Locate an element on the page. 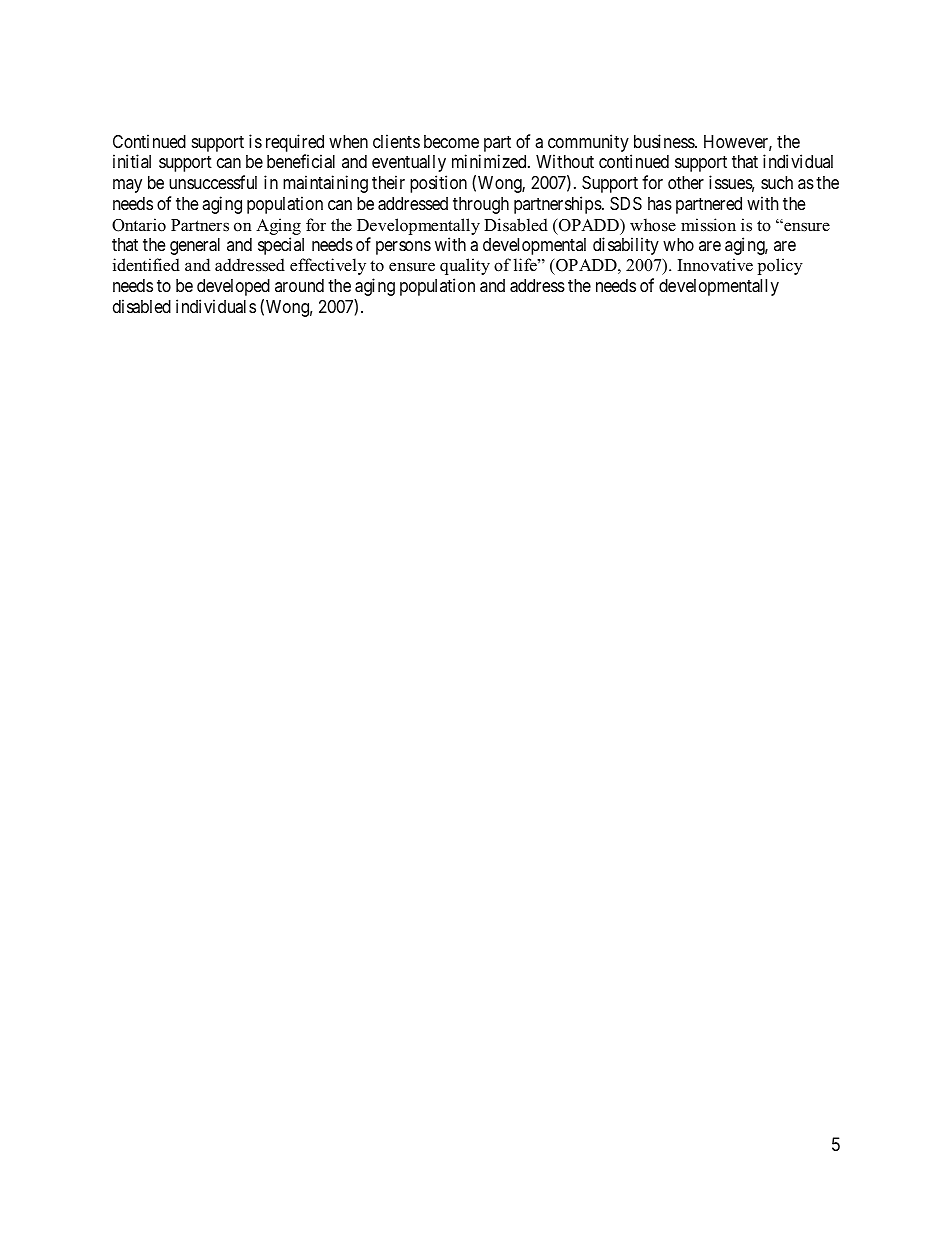 This image has width=952, height=1233. mission is located at coordinates (708, 225).
